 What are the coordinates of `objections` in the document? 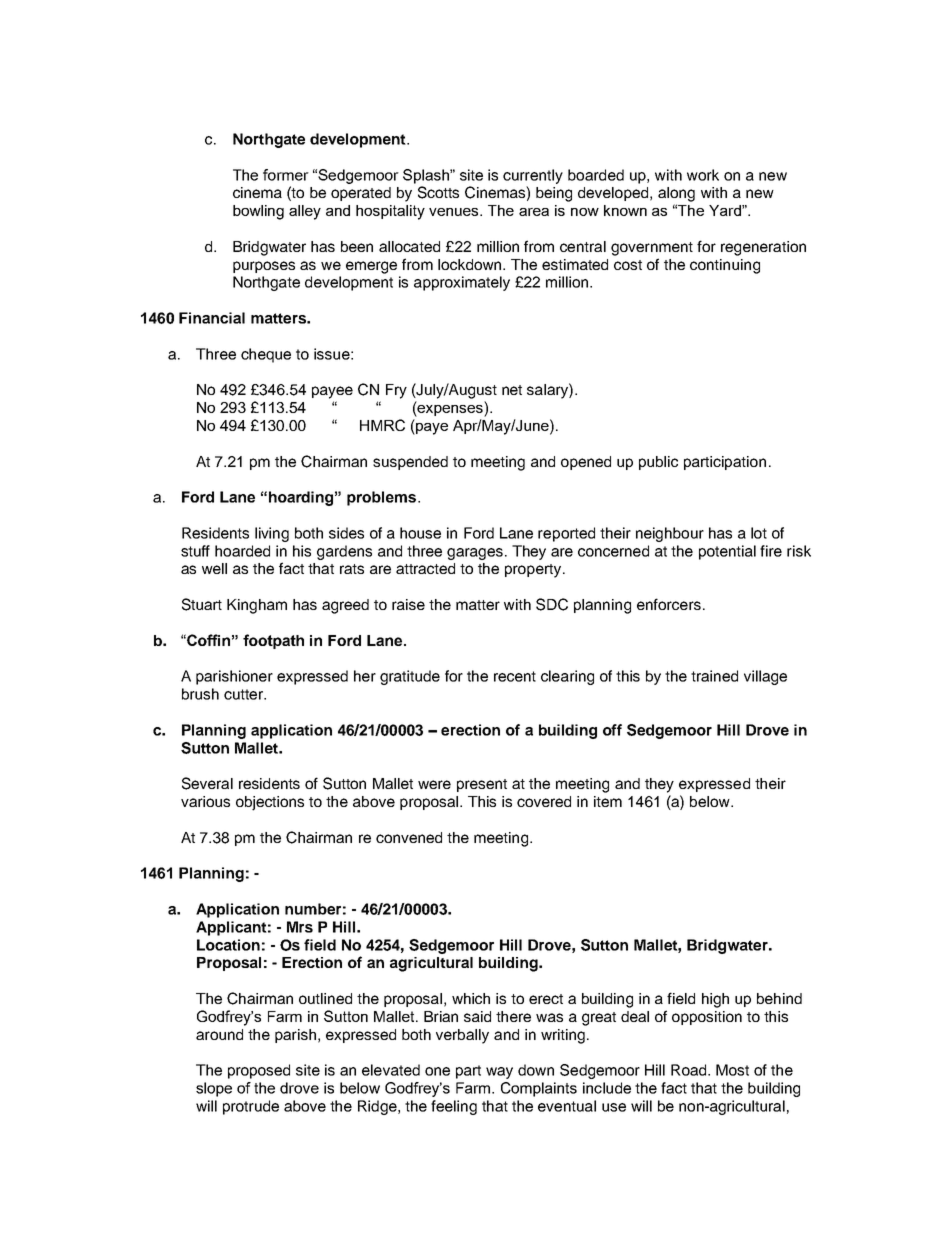 It's located at (270, 803).
